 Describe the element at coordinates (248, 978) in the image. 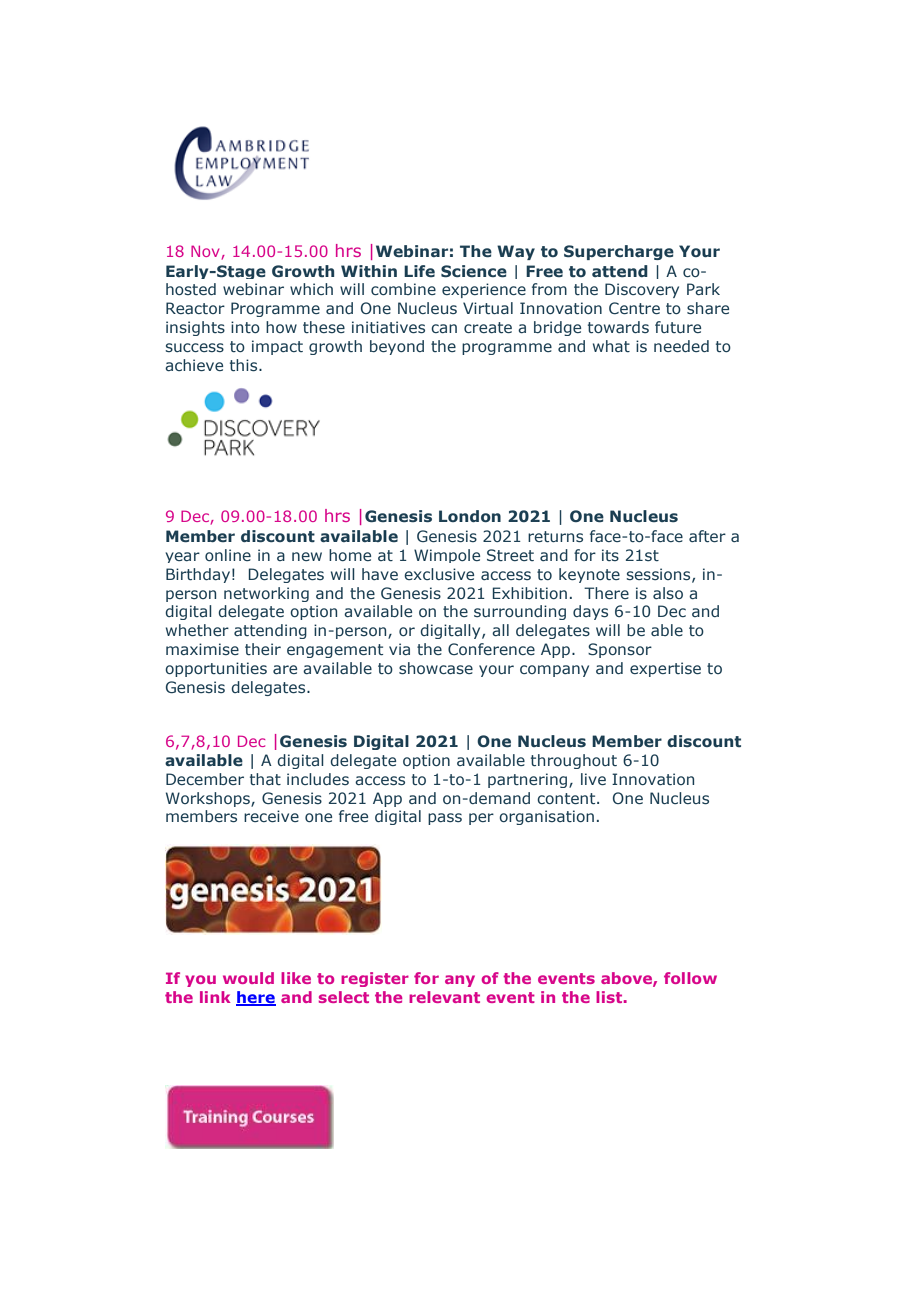

I see `would` at that location.
